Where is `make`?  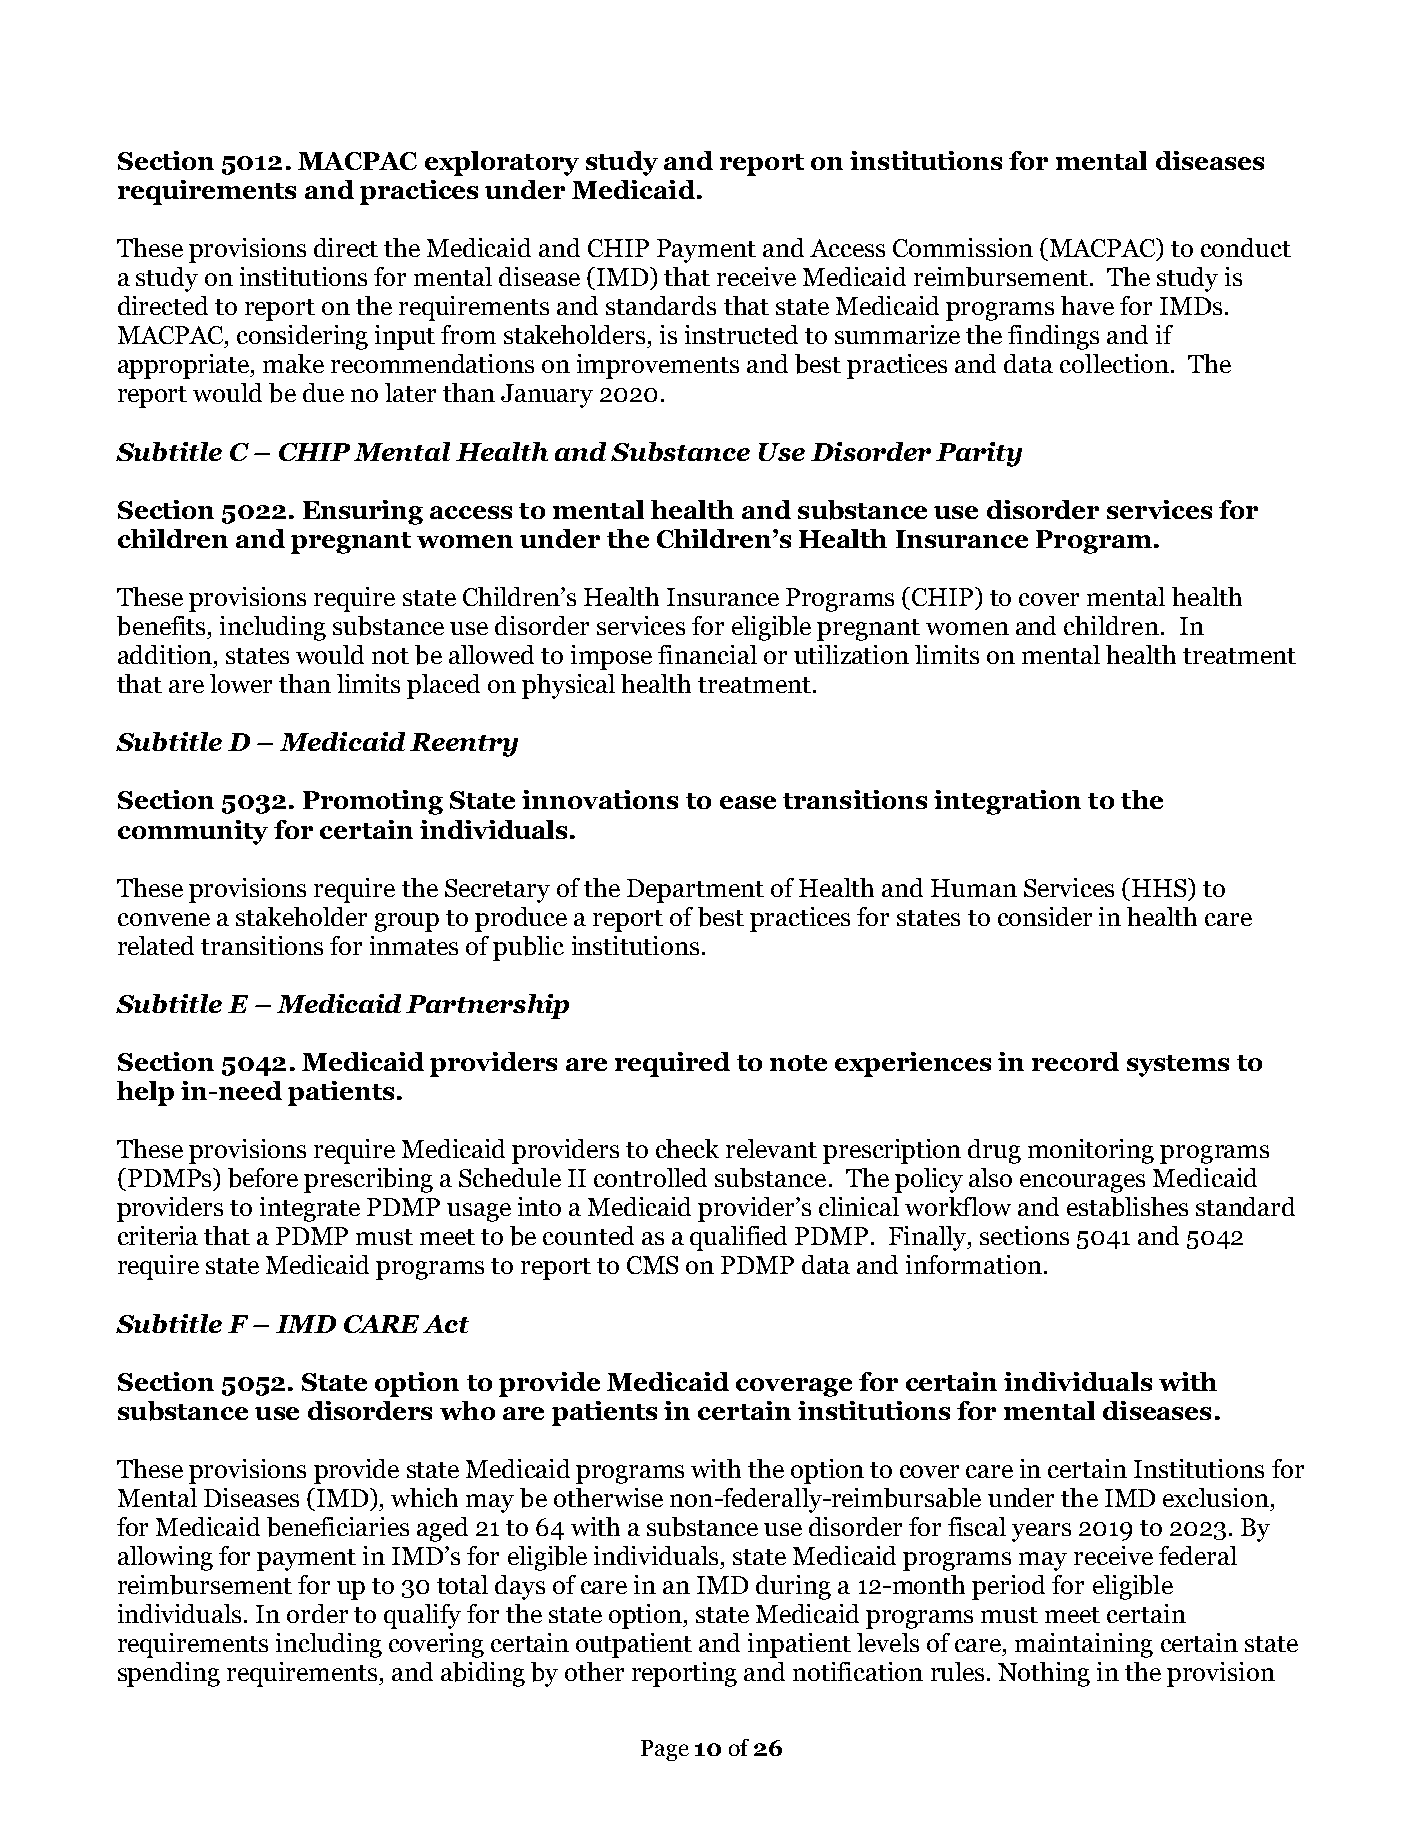
make is located at coordinates (293, 363).
